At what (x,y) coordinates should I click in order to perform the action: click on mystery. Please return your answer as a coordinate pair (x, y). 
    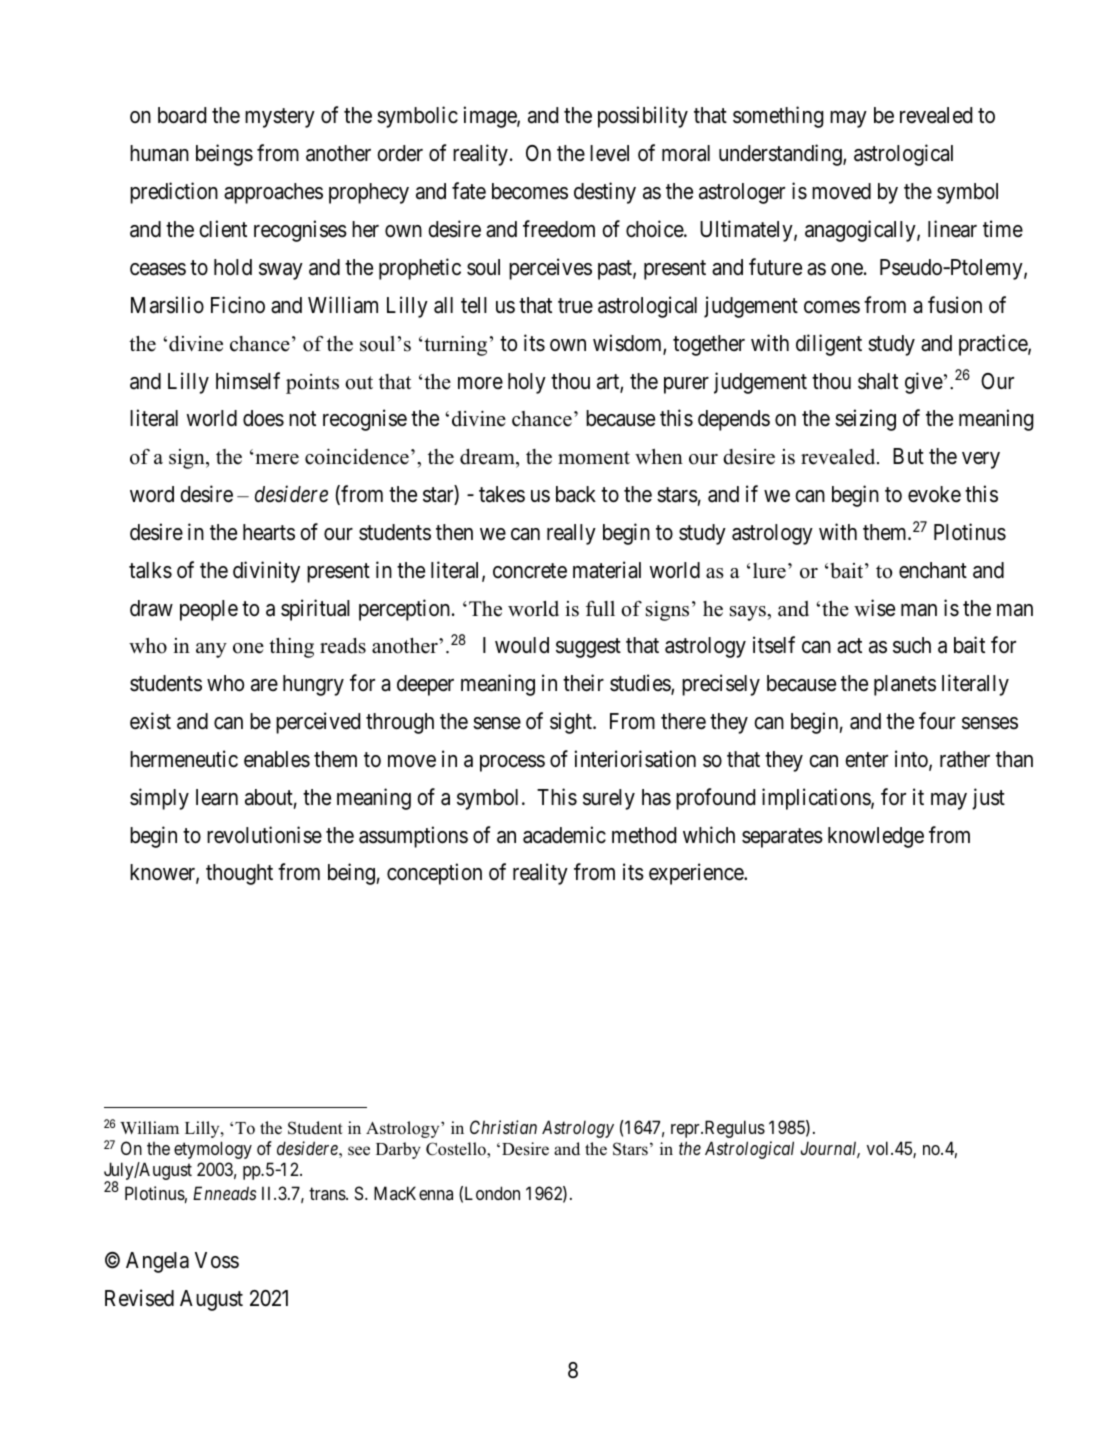
    Looking at the image, I should click on (280, 118).
